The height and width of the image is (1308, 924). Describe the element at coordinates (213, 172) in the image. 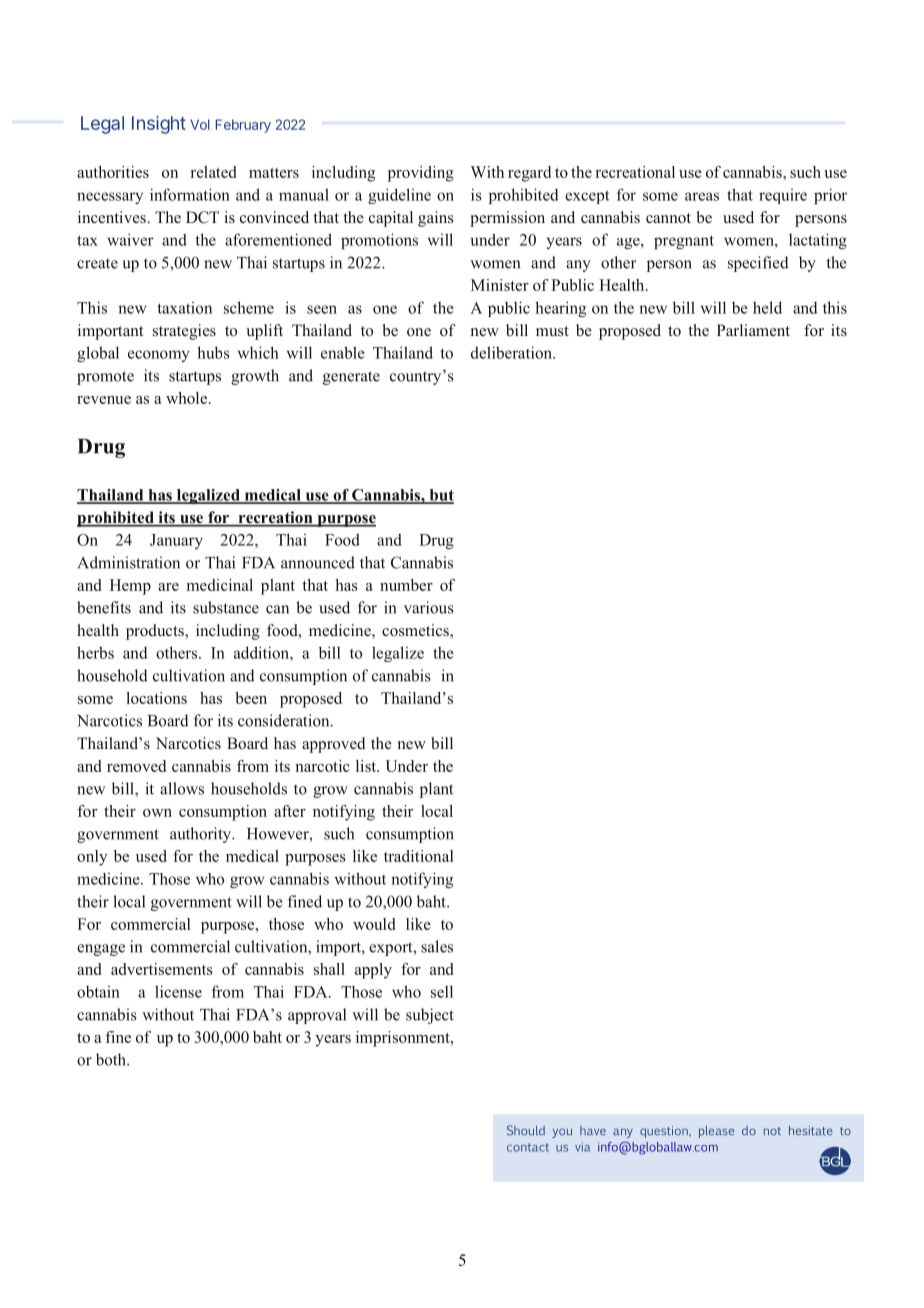

I see `related` at that location.
